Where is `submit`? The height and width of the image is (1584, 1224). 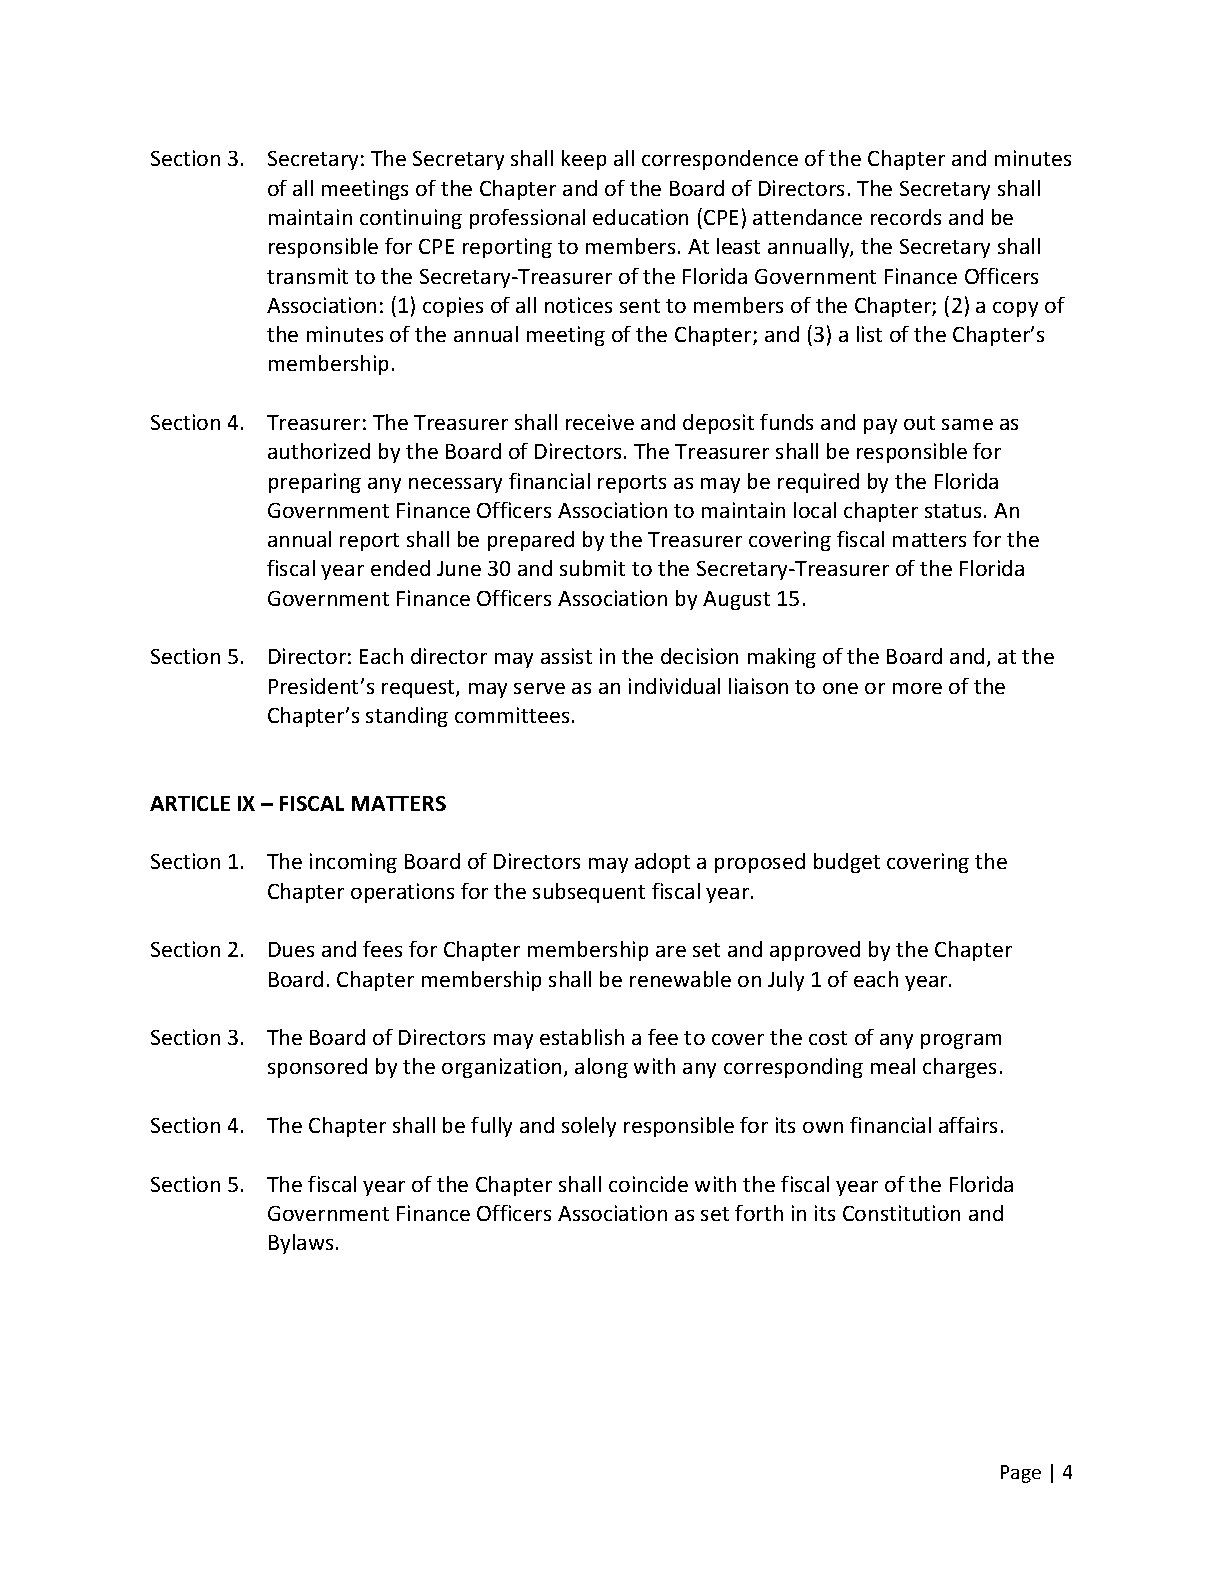 submit is located at coordinates (592, 568).
